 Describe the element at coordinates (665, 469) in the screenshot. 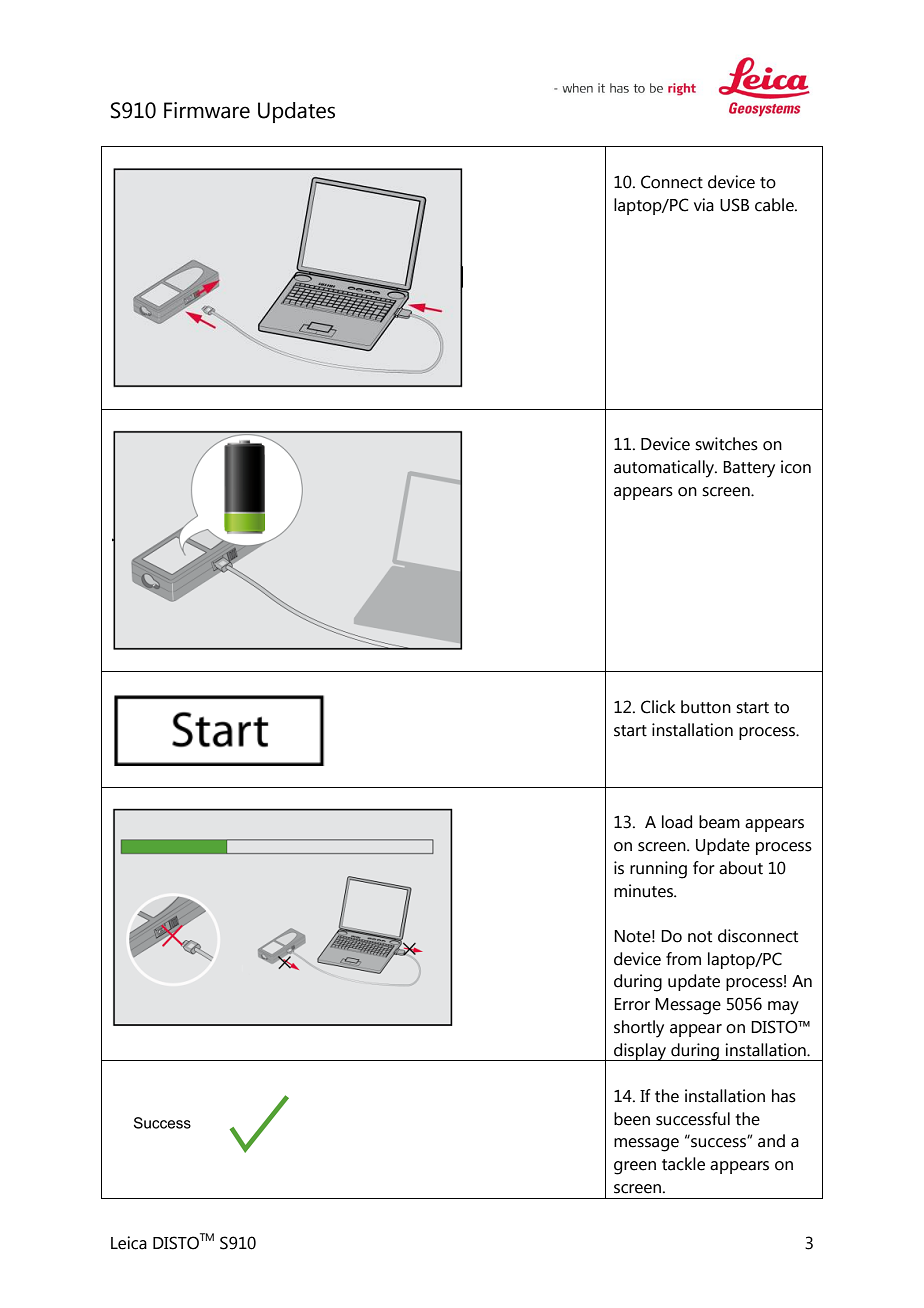

I see `automatically` at that location.
